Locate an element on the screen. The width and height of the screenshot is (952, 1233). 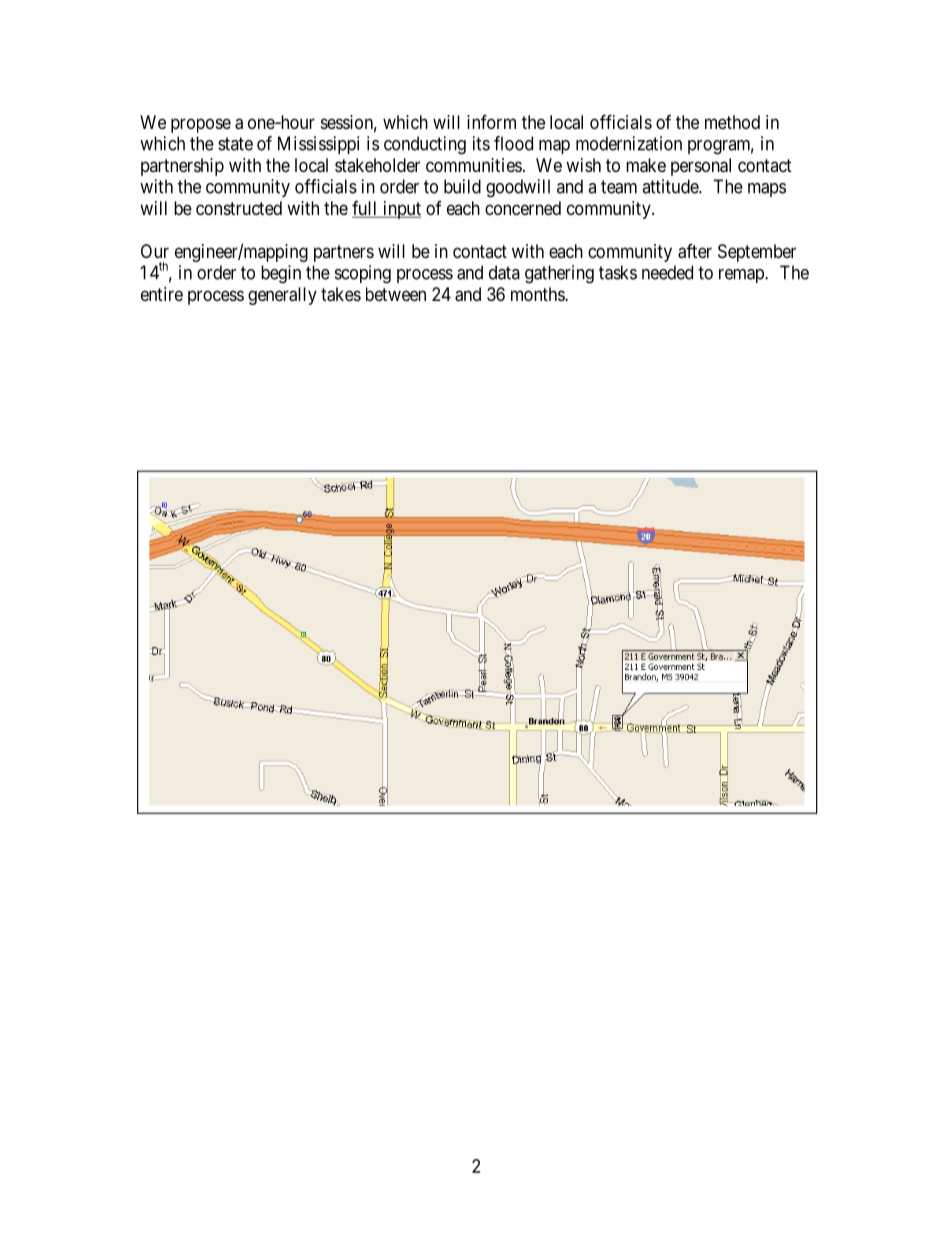
inform is located at coordinates (491, 121).
